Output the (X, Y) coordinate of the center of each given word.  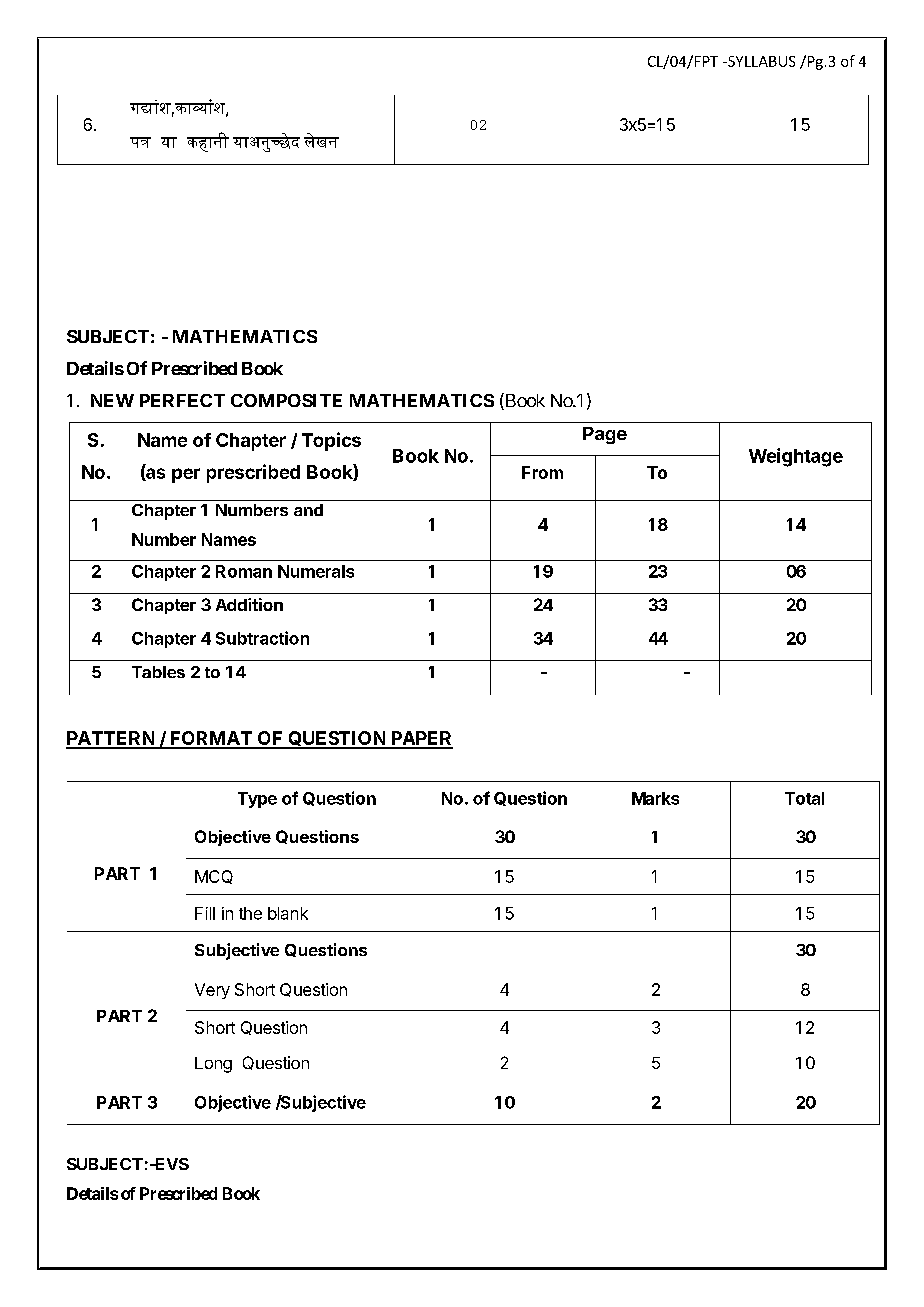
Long (213, 1065)
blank (288, 913)
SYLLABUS (760, 61)
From (542, 472)
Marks (655, 798)
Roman (244, 571)
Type (257, 800)
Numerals (316, 571)
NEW (112, 400)
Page (605, 435)
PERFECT (182, 400)
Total (804, 798)
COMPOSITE (286, 400)
